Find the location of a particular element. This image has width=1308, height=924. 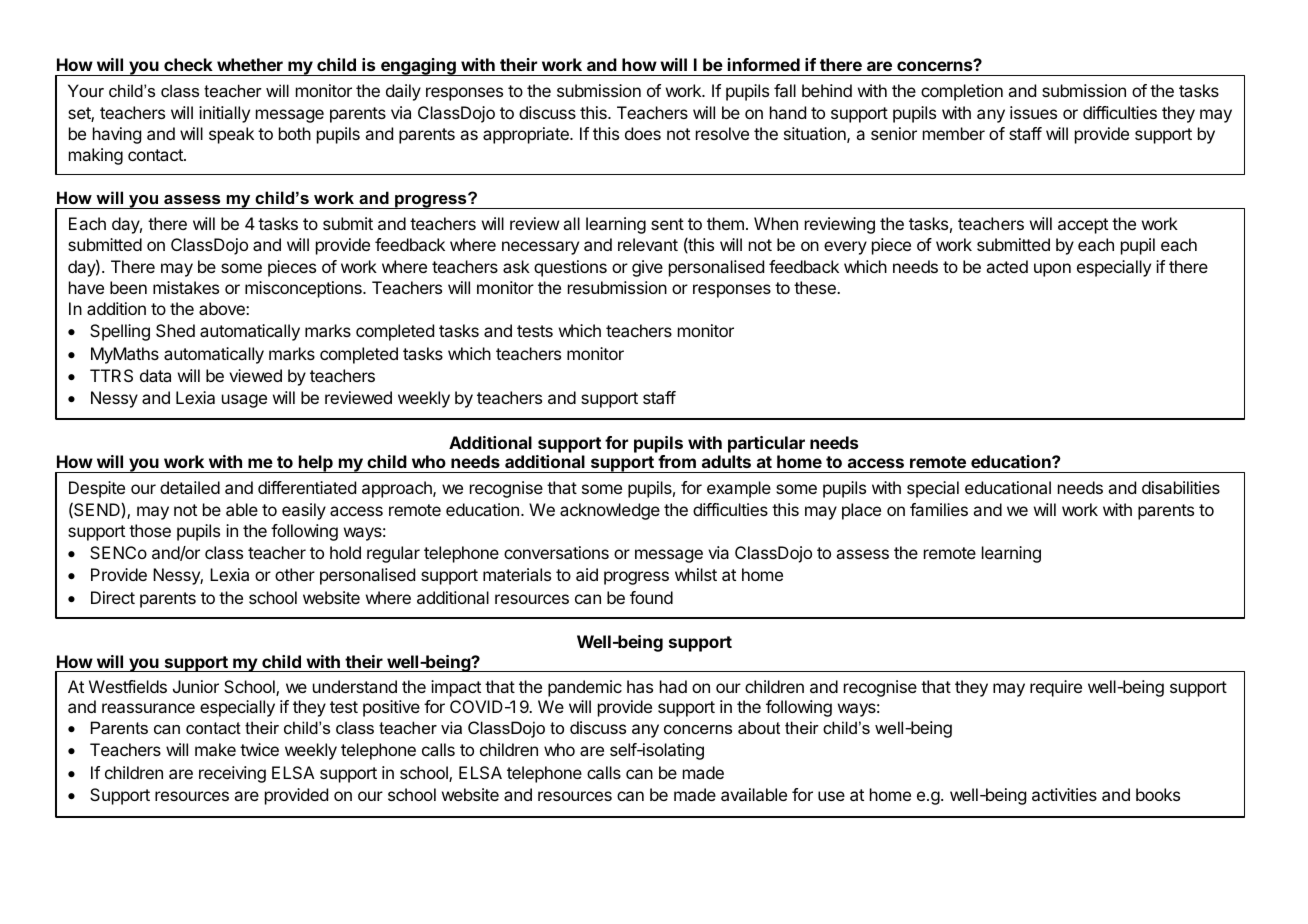

receiving is located at coordinates (232, 774).
